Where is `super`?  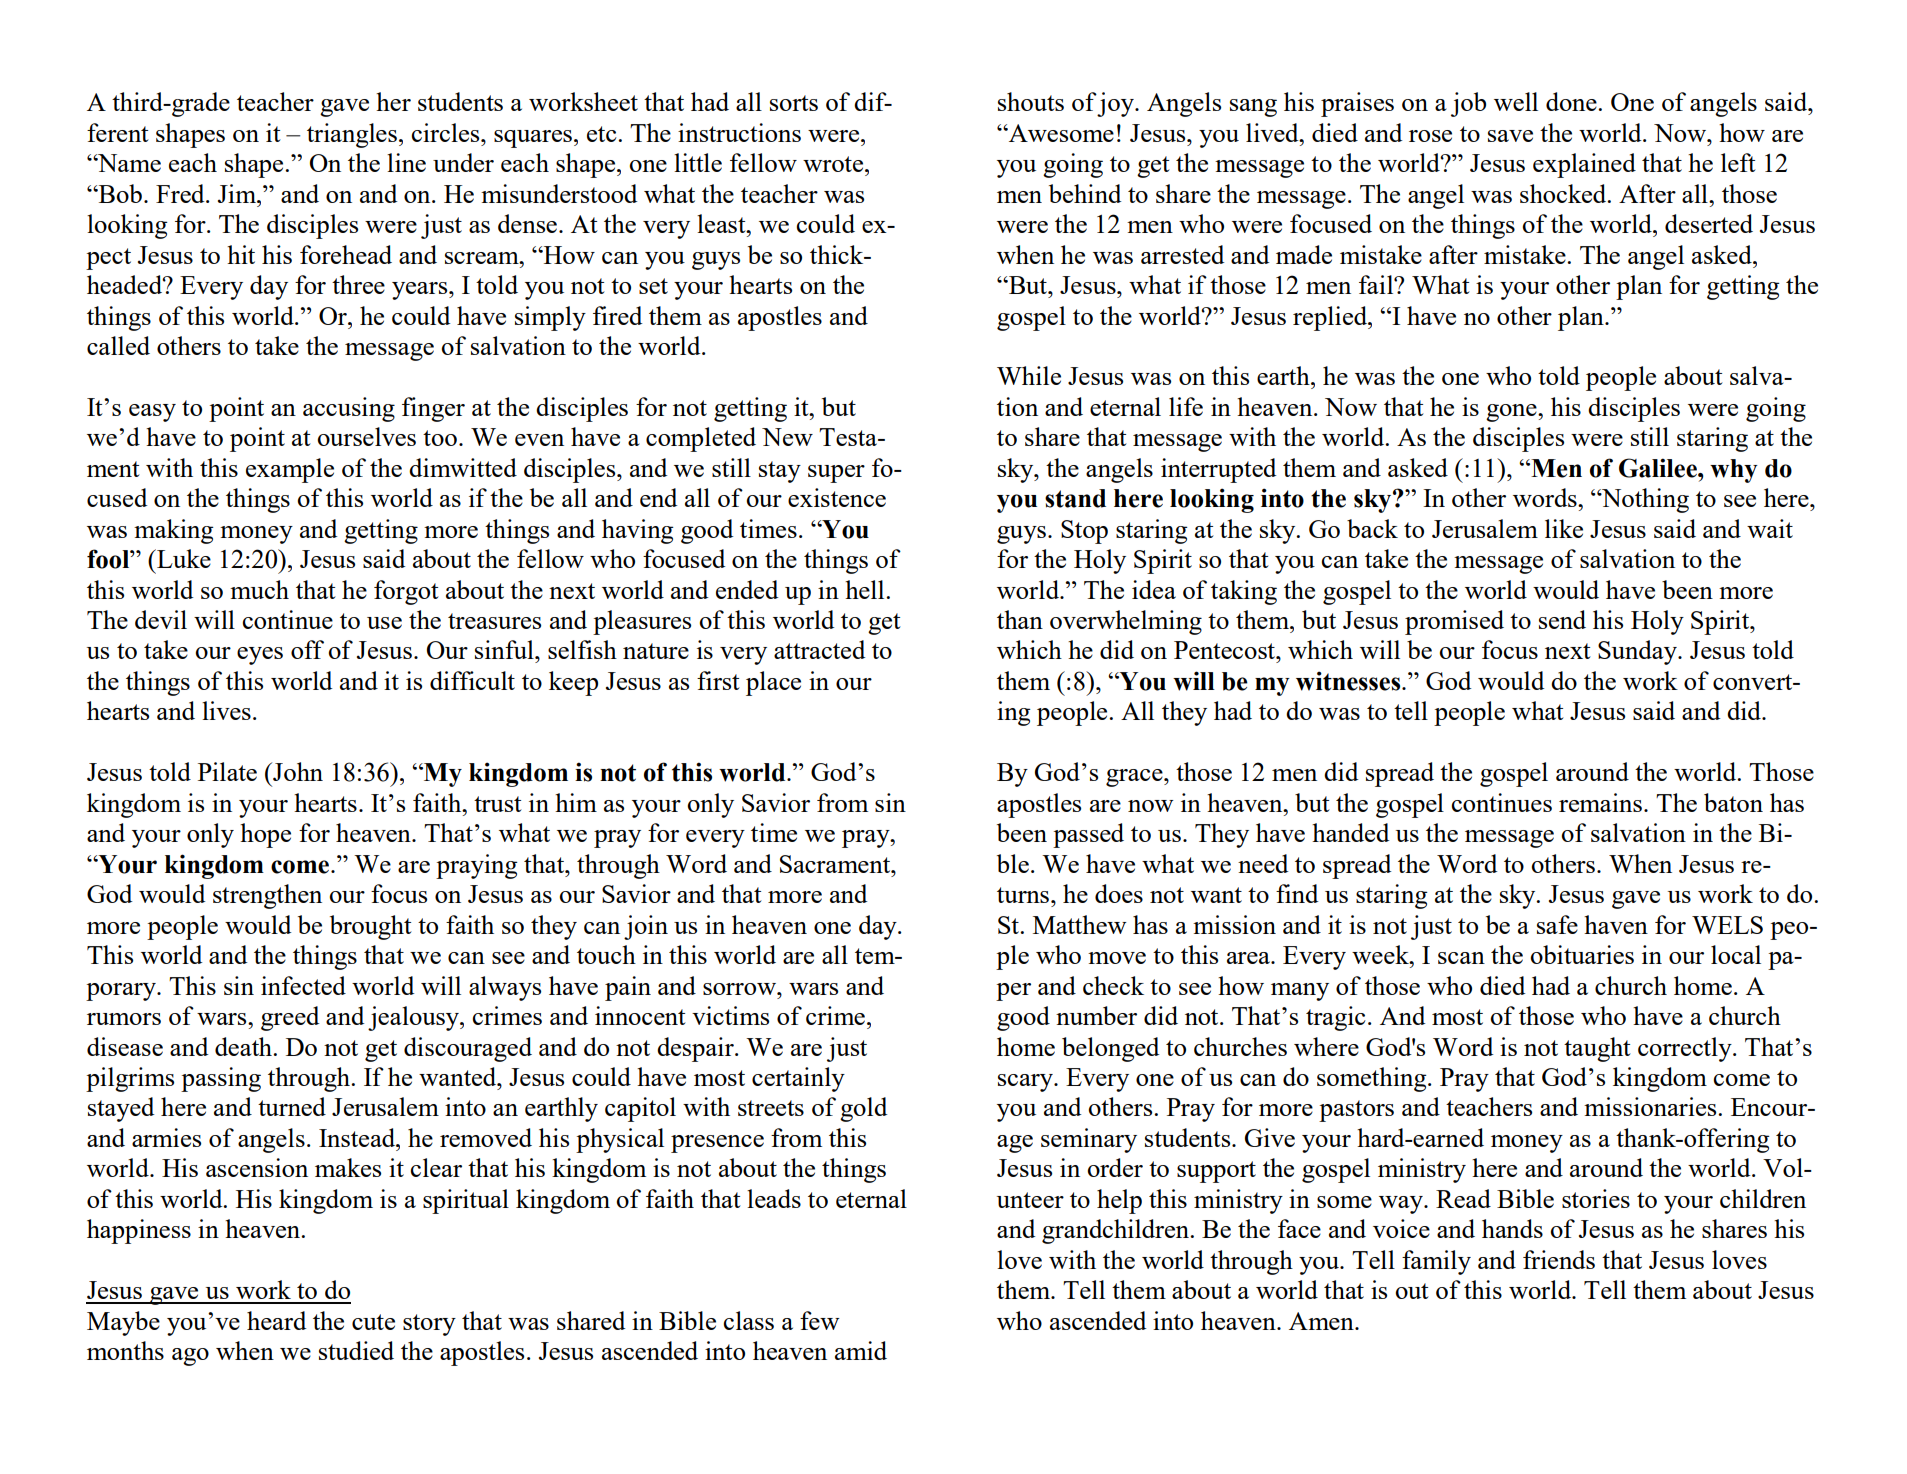
super is located at coordinates (836, 474).
